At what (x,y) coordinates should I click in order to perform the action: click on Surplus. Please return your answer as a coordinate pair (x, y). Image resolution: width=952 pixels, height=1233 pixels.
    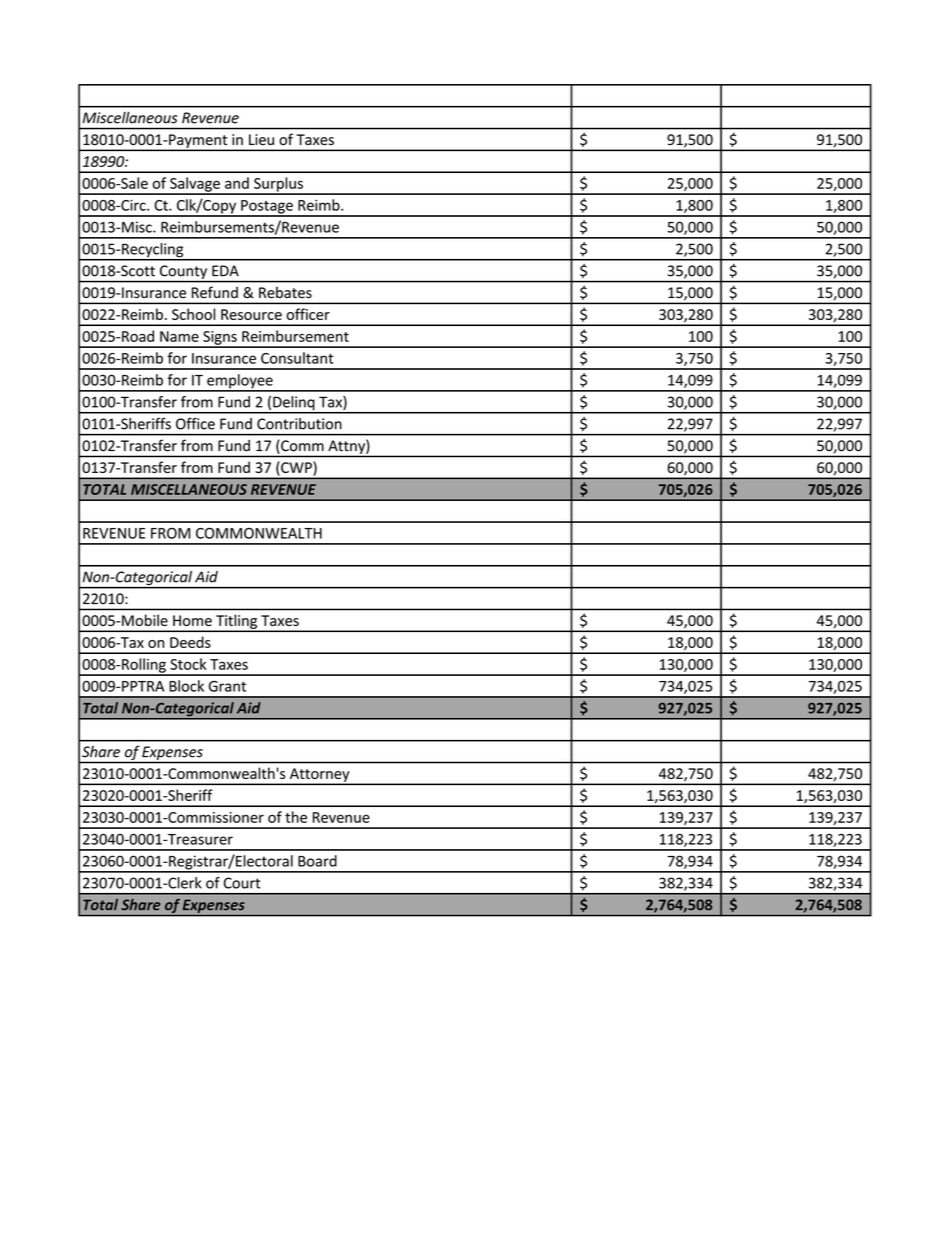
    Looking at the image, I should click on (278, 185).
